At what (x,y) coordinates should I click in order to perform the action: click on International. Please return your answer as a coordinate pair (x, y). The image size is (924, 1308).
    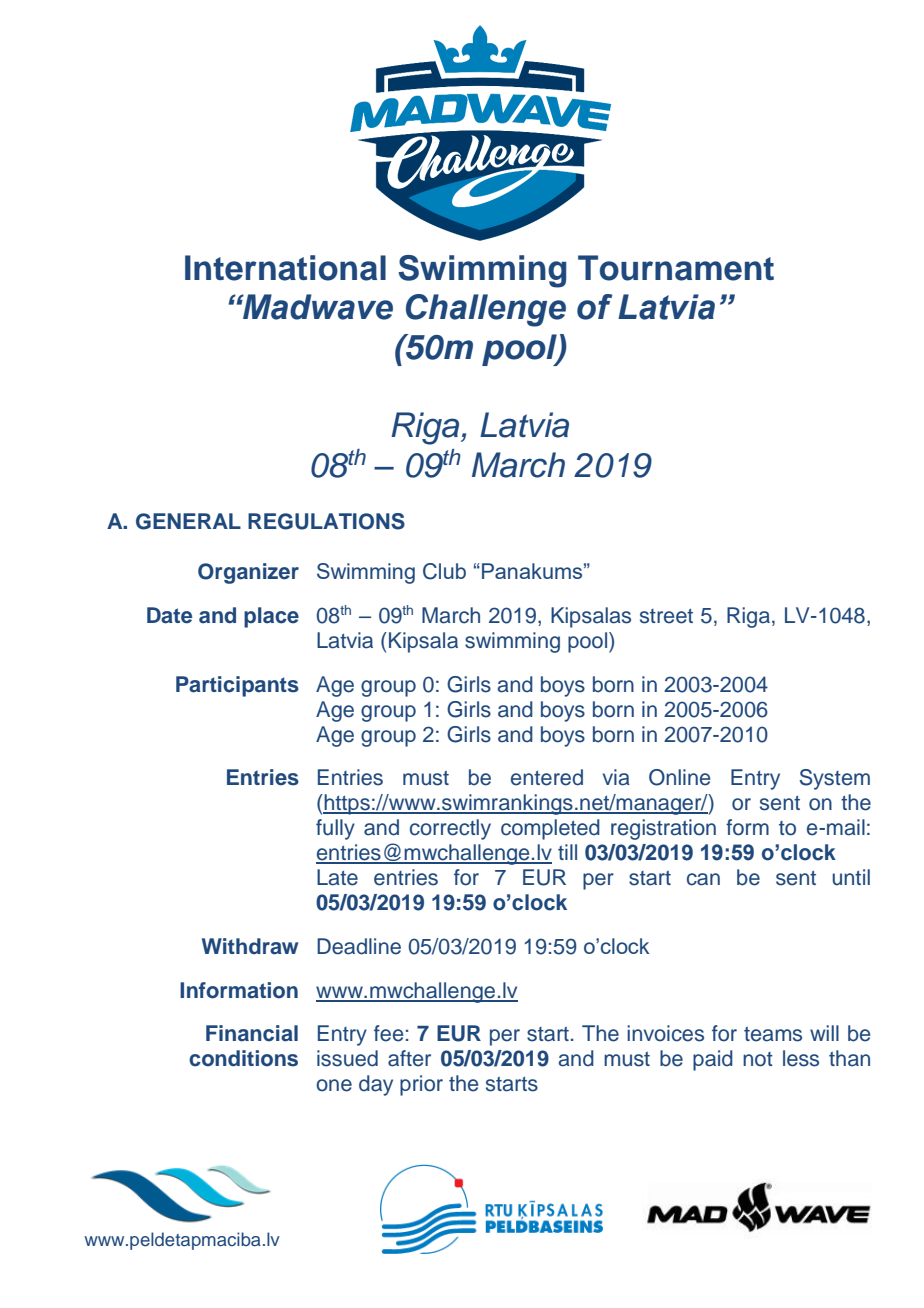
    Looking at the image, I should click on (285, 268).
